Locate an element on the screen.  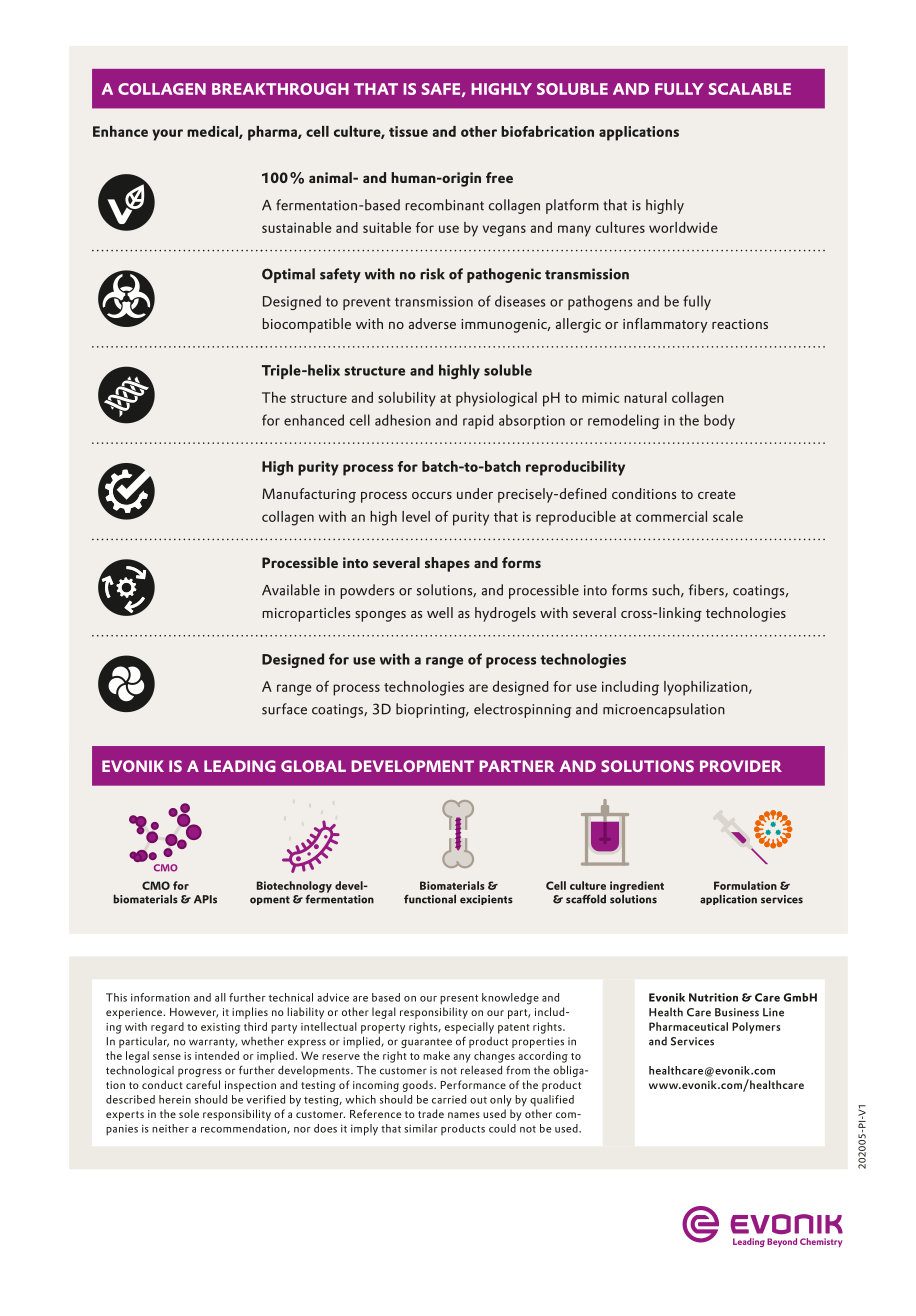
LEADING is located at coordinates (240, 766).
